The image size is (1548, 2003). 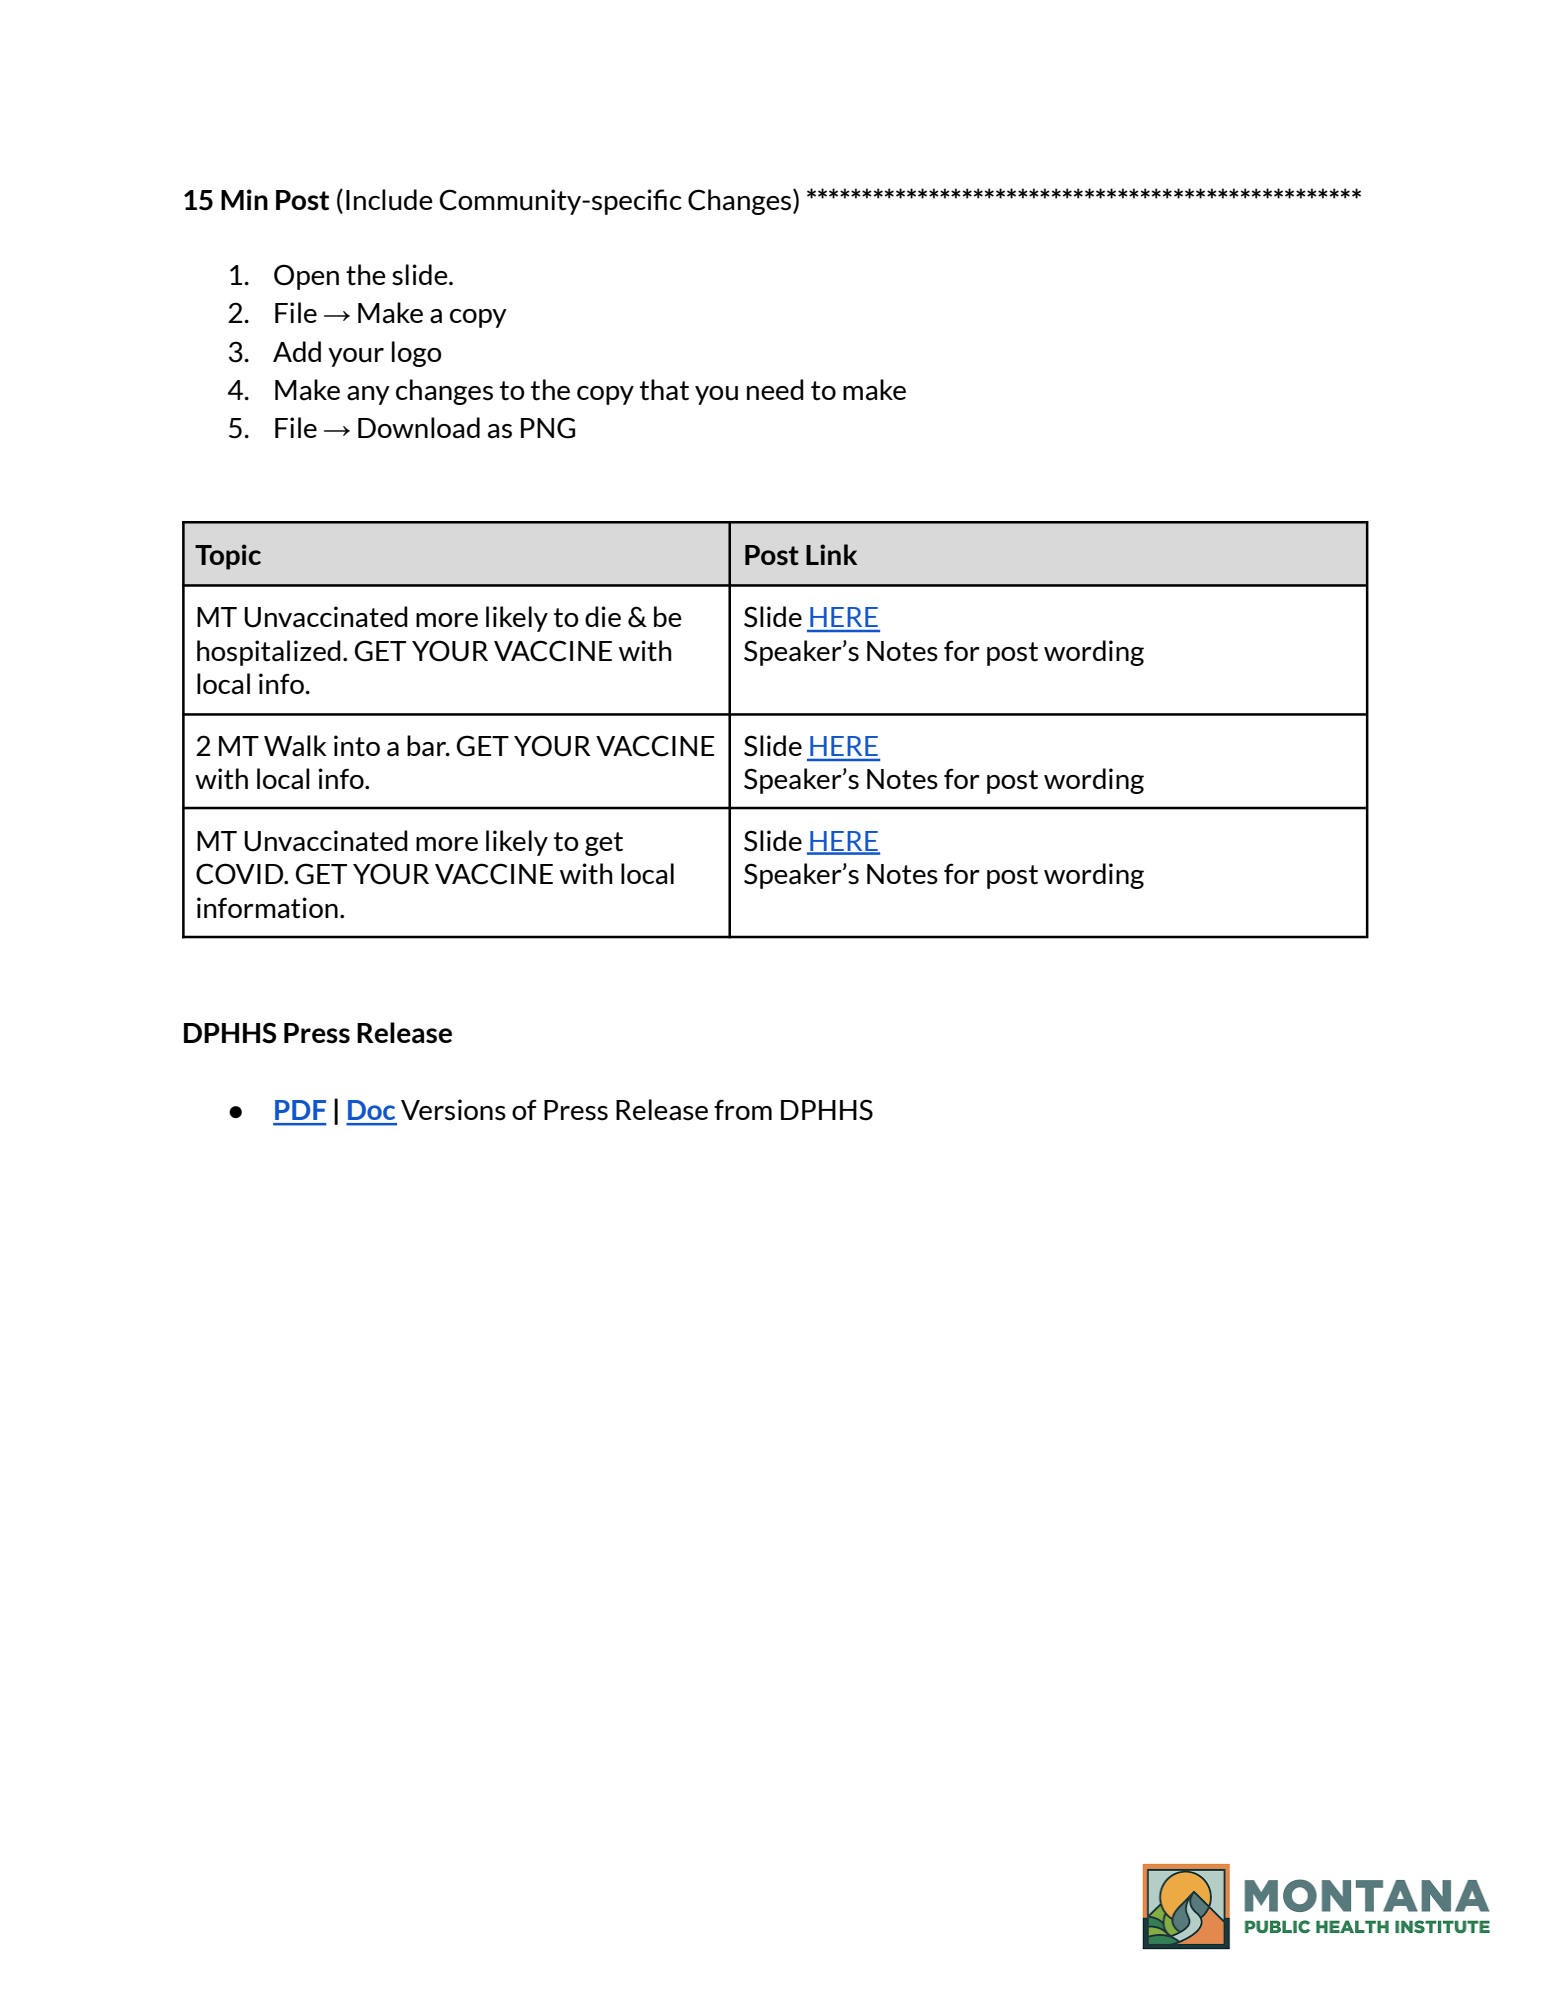 What do you see at coordinates (417, 354) in the screenshot?
I see `logo` at bounding box center [417, 354].
